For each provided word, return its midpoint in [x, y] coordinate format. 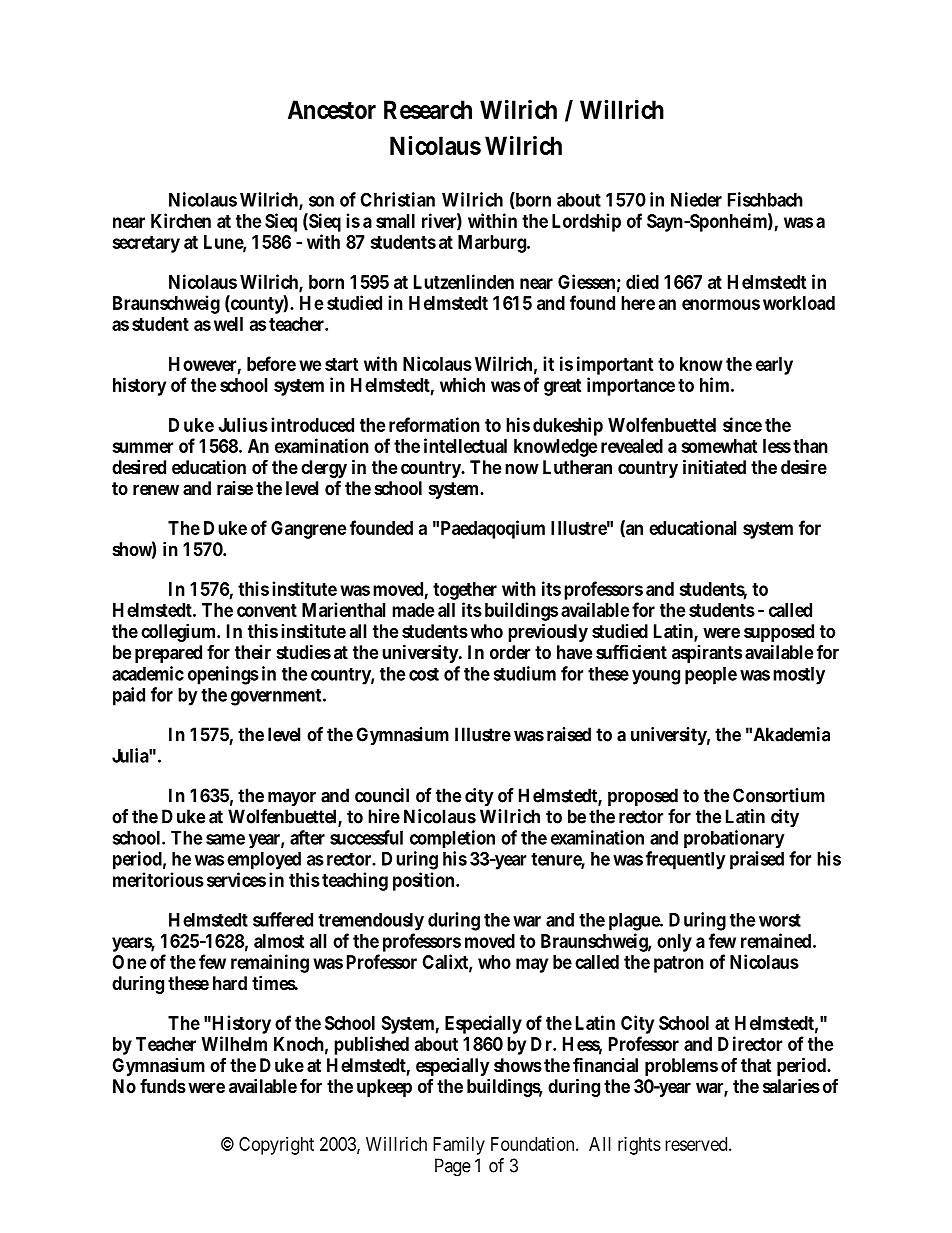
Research [428, 109]
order [510, 652]
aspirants [707, 654]
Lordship [586, 222]
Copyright [276, 1146]
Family [459, 1146]
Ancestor [332, 109]
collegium [180, 634]
